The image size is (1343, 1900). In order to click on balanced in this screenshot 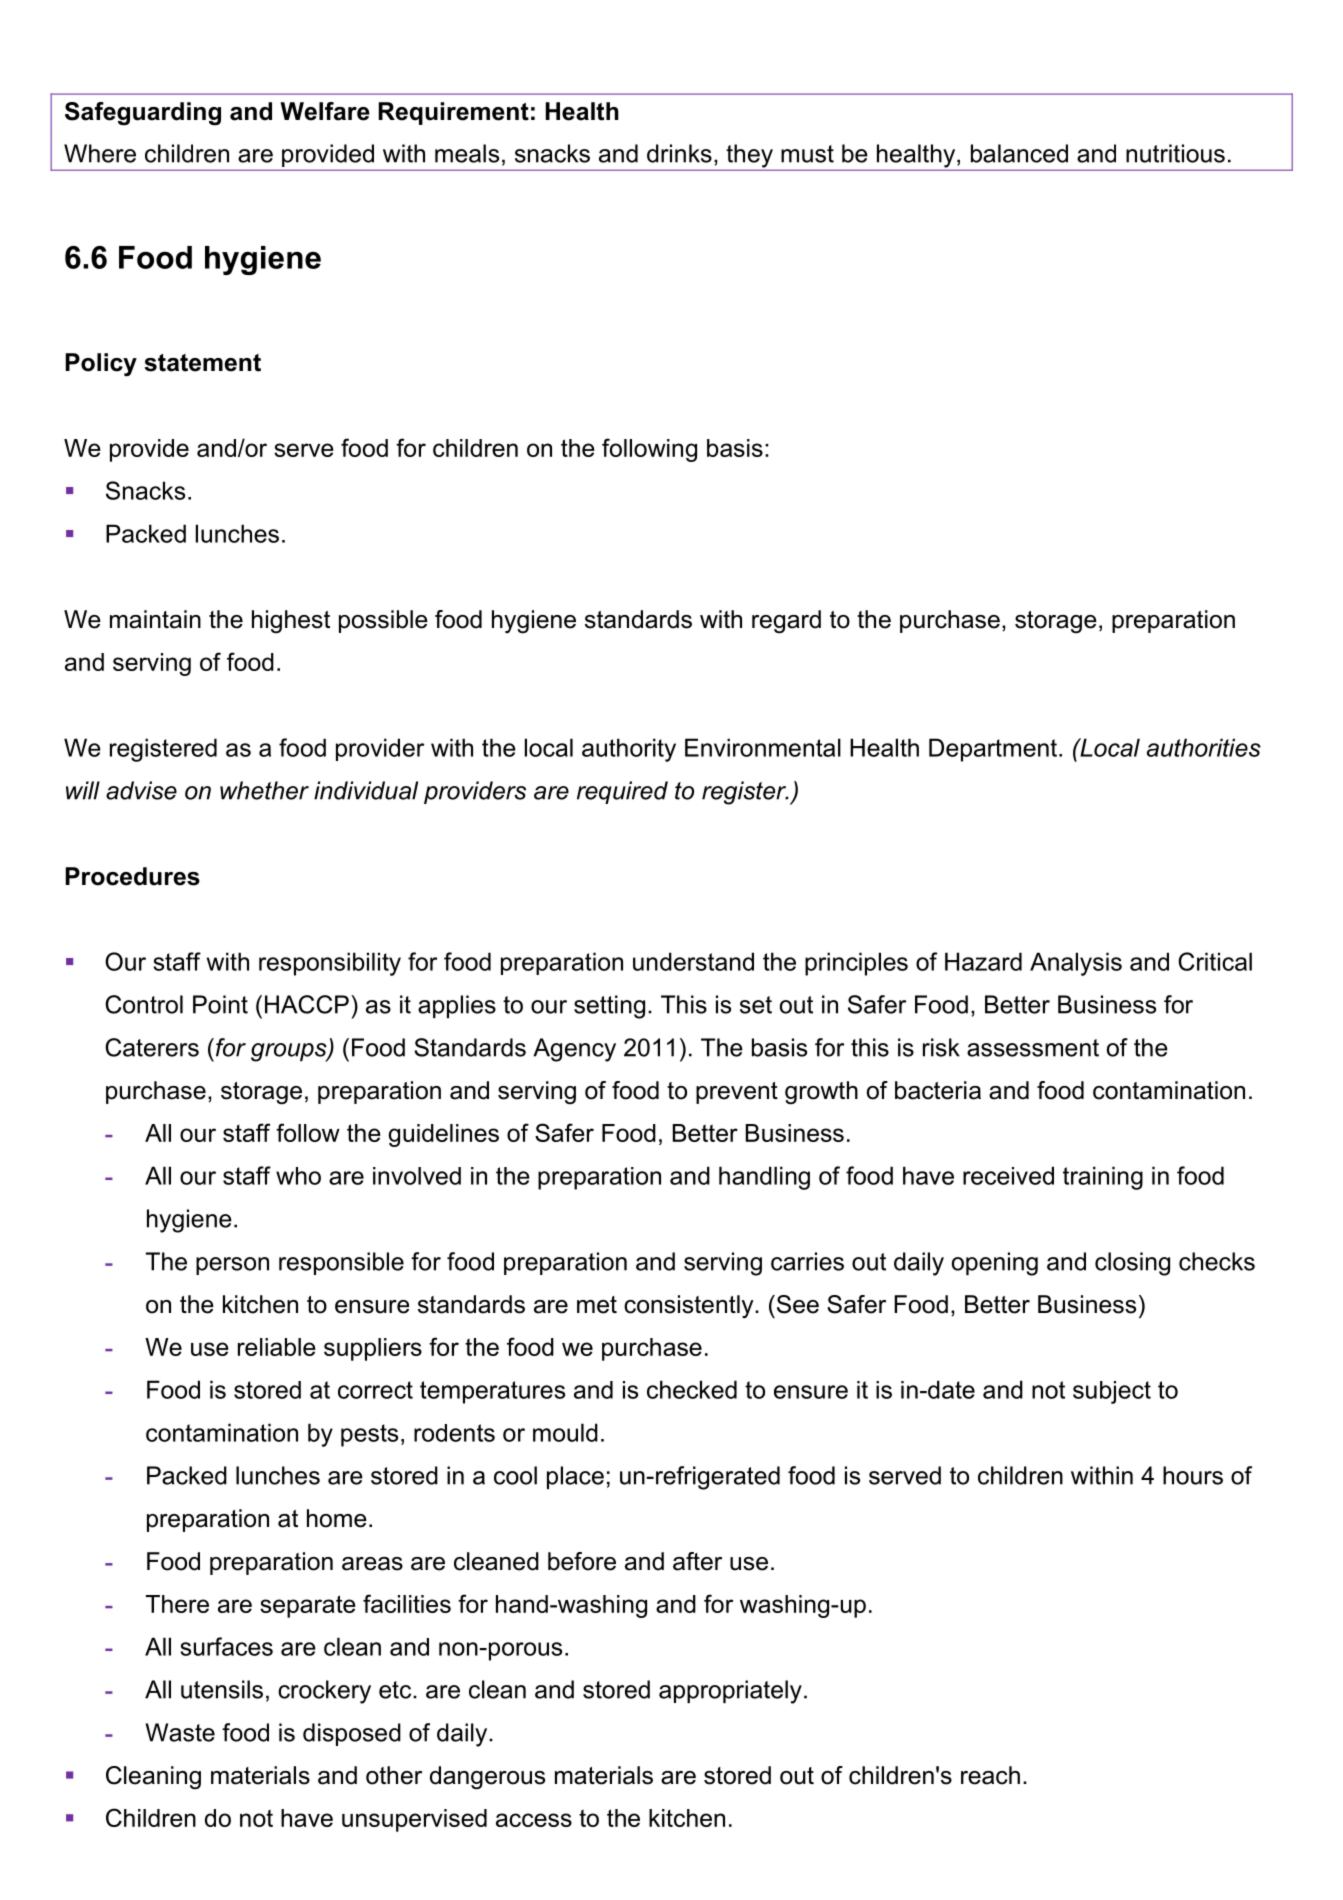, I will do `click(1019, 153)`.
